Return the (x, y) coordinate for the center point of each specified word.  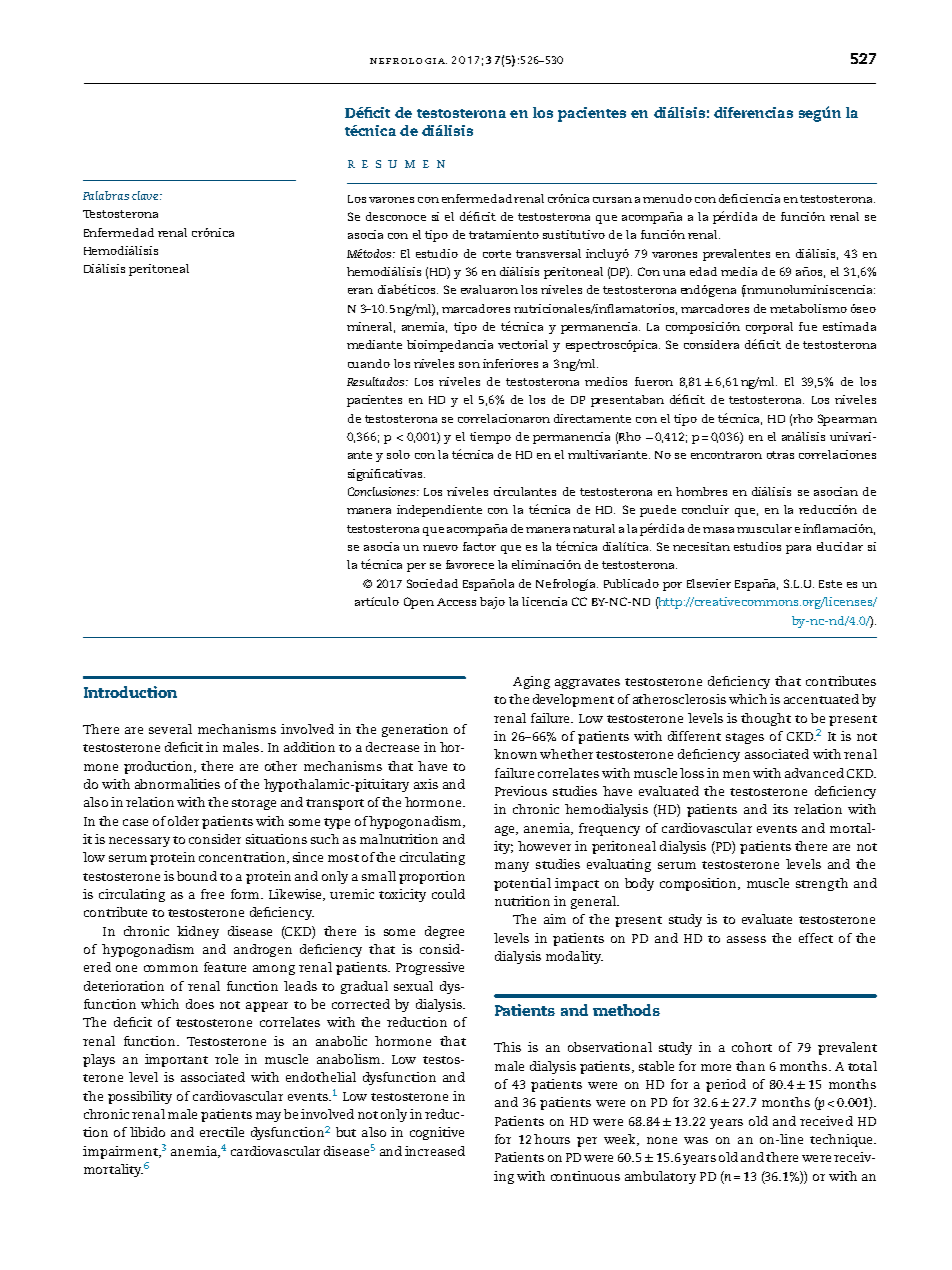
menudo (667, 198)
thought (766, 719)
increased (435, 1151)
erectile (222, 1132)
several (170, 729)
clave (146, 195)
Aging (531, 682)
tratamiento (504, 234)
